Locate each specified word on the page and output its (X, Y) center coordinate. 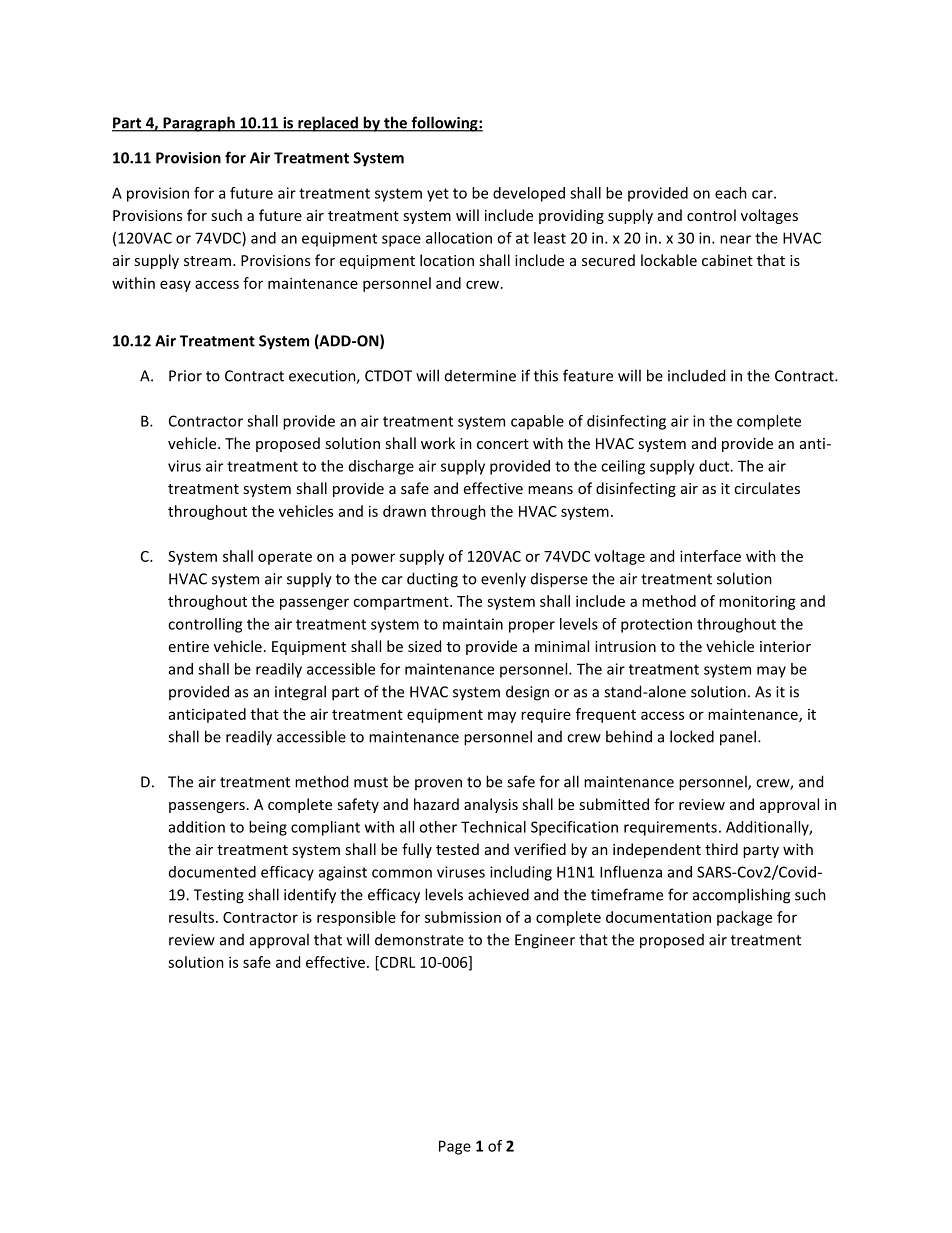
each (731, 193)
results (191, 917)
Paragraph (199, 124)
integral (300, 693)
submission (463, 917)
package (744, 918)
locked (692, 736)
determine (480, 376)
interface (710, 556)
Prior (185, 376)
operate (285, 558)
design (527, 693)
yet (438, 195)
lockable (669, 260)
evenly (503, 580)
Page (455, 1147)
